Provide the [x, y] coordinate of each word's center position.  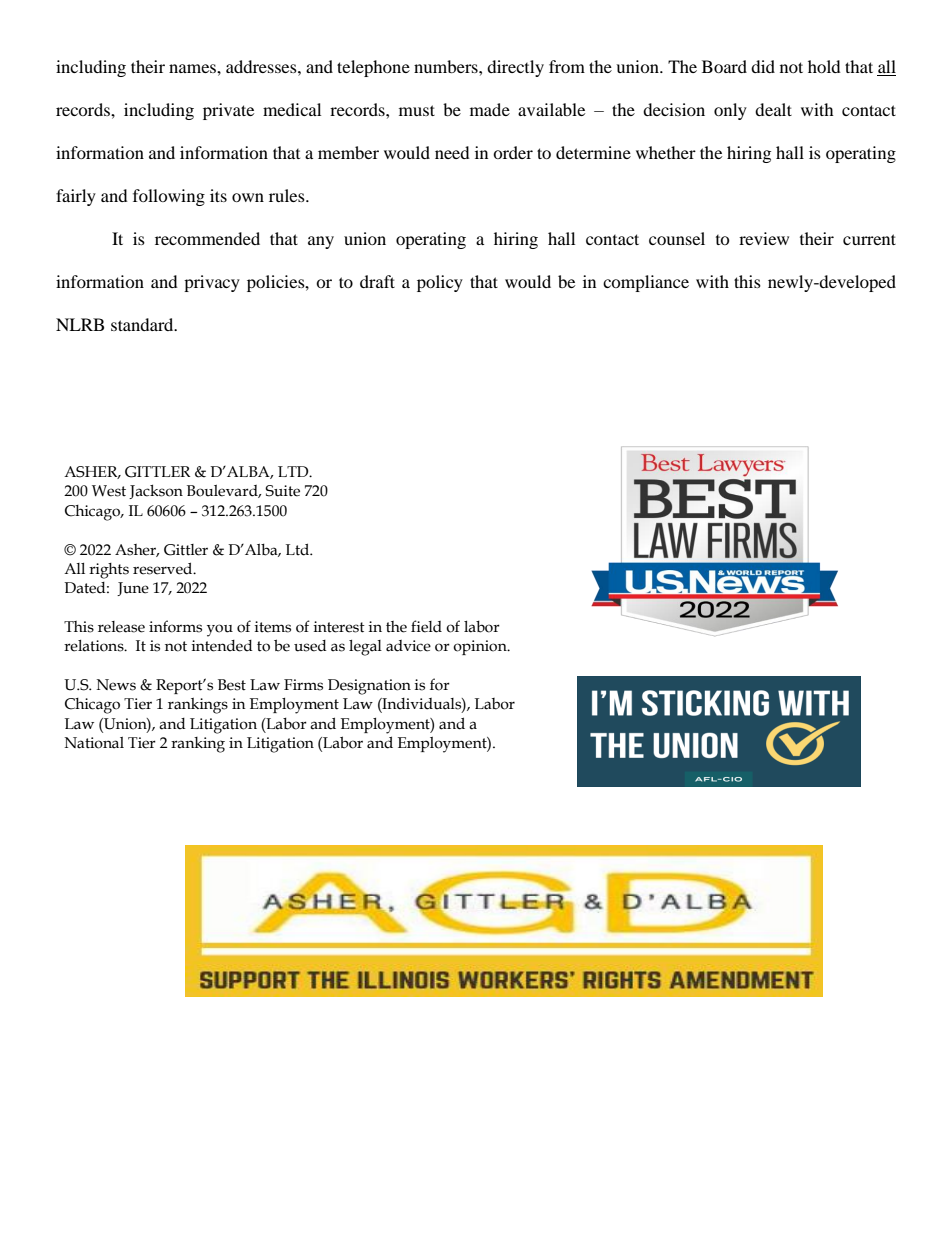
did [763, 66]
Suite [282, 491]
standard [143, 324]
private [228, 111]
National [94, 743]
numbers [447, 66]
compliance [646, 283]
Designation [369, 687]
